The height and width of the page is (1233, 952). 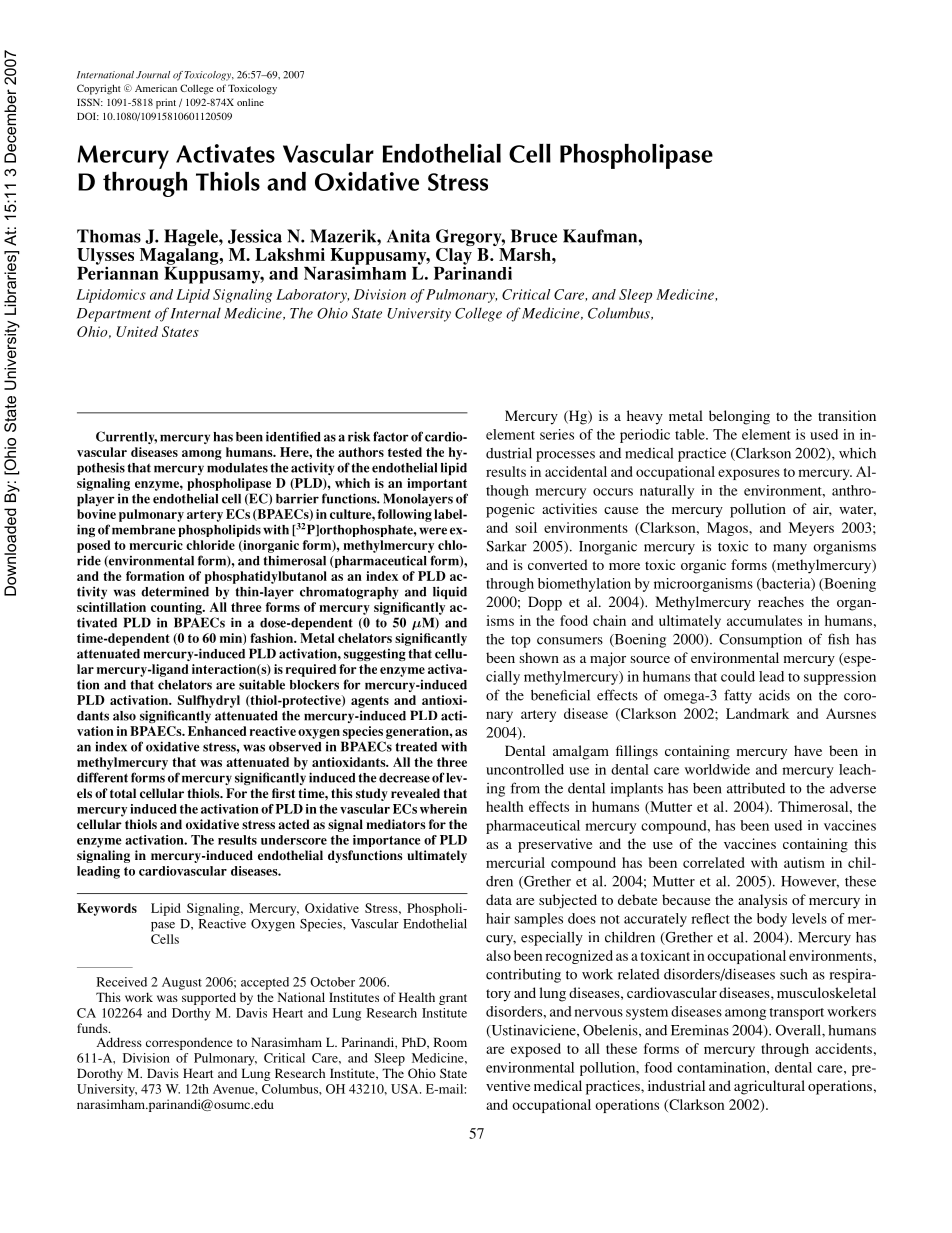 What do you see at coordinates (739, 417) in the page?
I see `belonging` at bounding box center [739, 417].
